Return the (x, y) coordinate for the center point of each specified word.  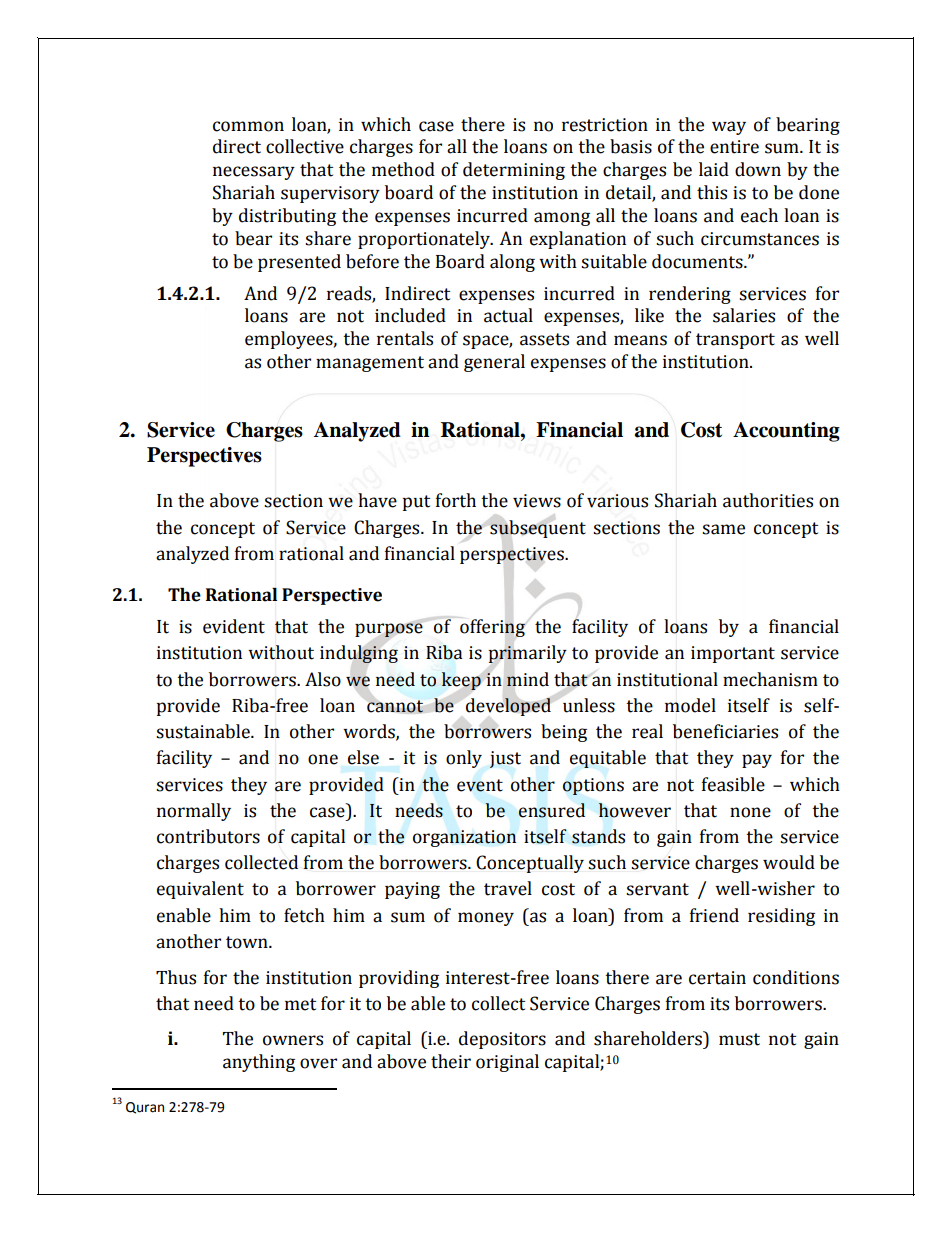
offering (493, 628)
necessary (254, 173)
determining (514, 171)
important (733, 654)
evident (234, 626)
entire (734, 147)
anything (259, 1063)
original (507, 1063)
